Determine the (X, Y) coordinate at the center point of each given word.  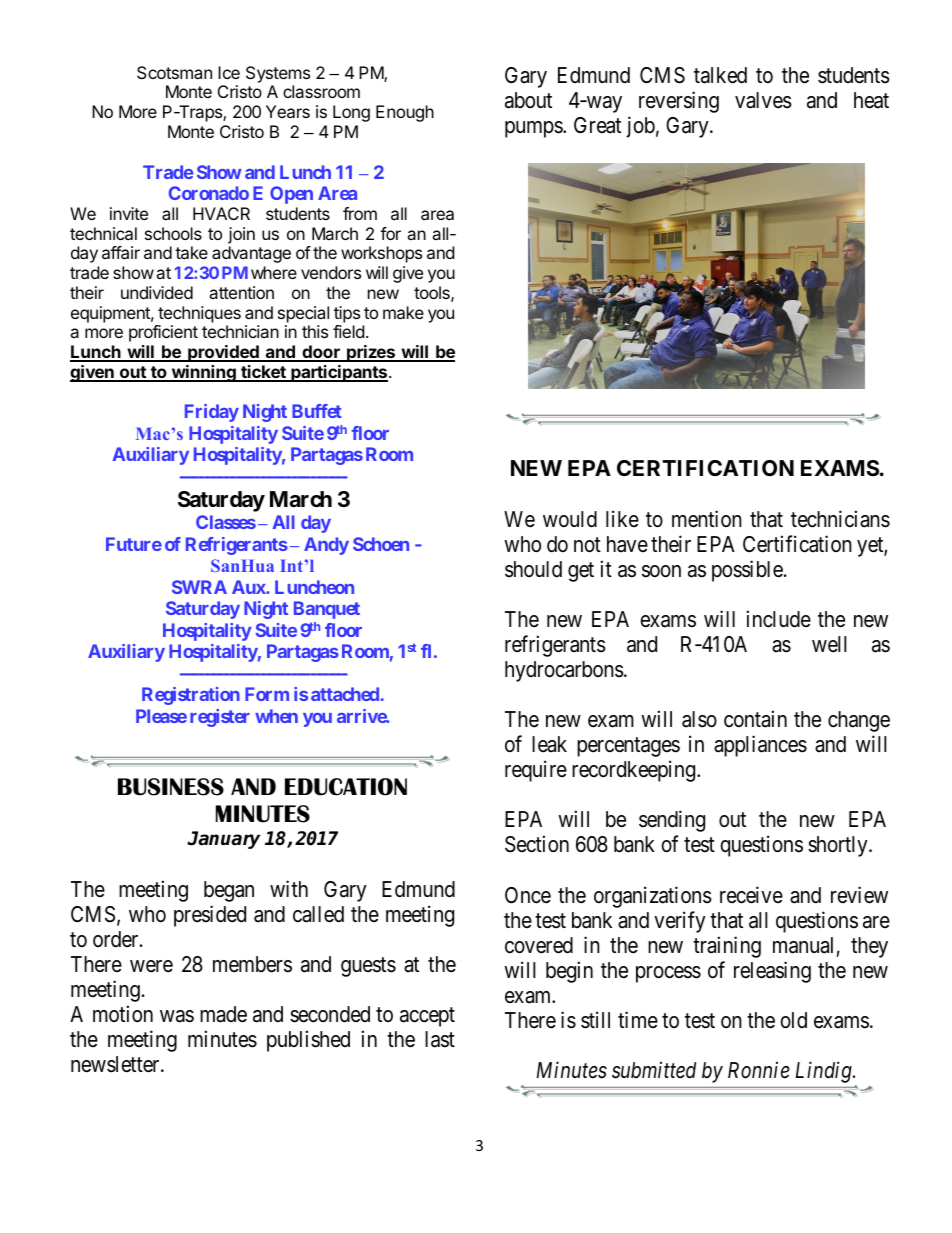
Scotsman (174, 72)
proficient (163, 333)
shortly (839, 846)
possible (747, 571)
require (536, 771)
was (177, 1016)
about (528, 100)
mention (707, 519)
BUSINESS (171, 787)
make (403, 312)
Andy (326, 546)
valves (763, 100)
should (533, 569)
